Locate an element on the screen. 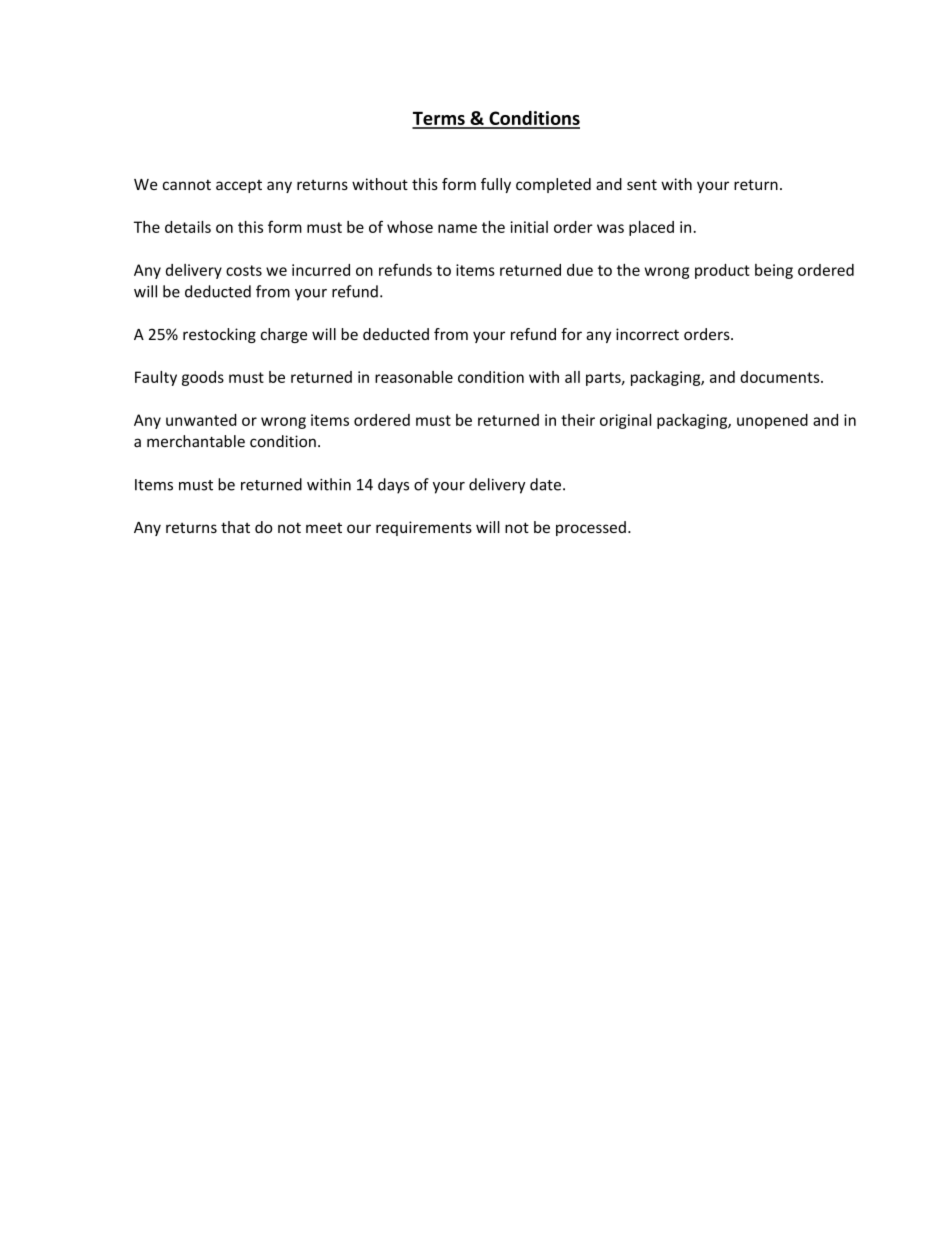  requirements is located at coordinates (424, 528).
